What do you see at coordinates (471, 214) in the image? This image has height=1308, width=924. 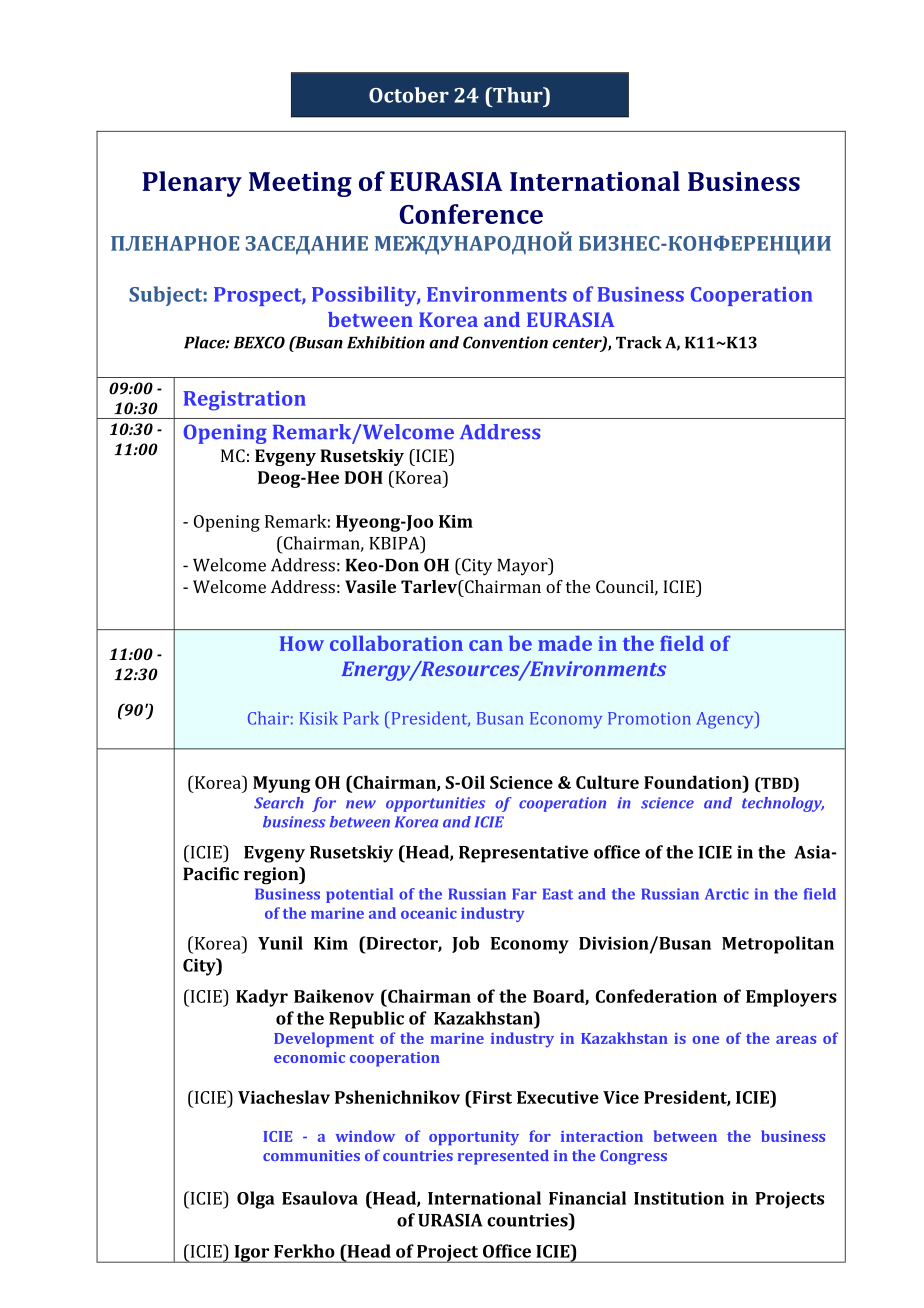 I see `Conference` at bounding box center [471, 214].
